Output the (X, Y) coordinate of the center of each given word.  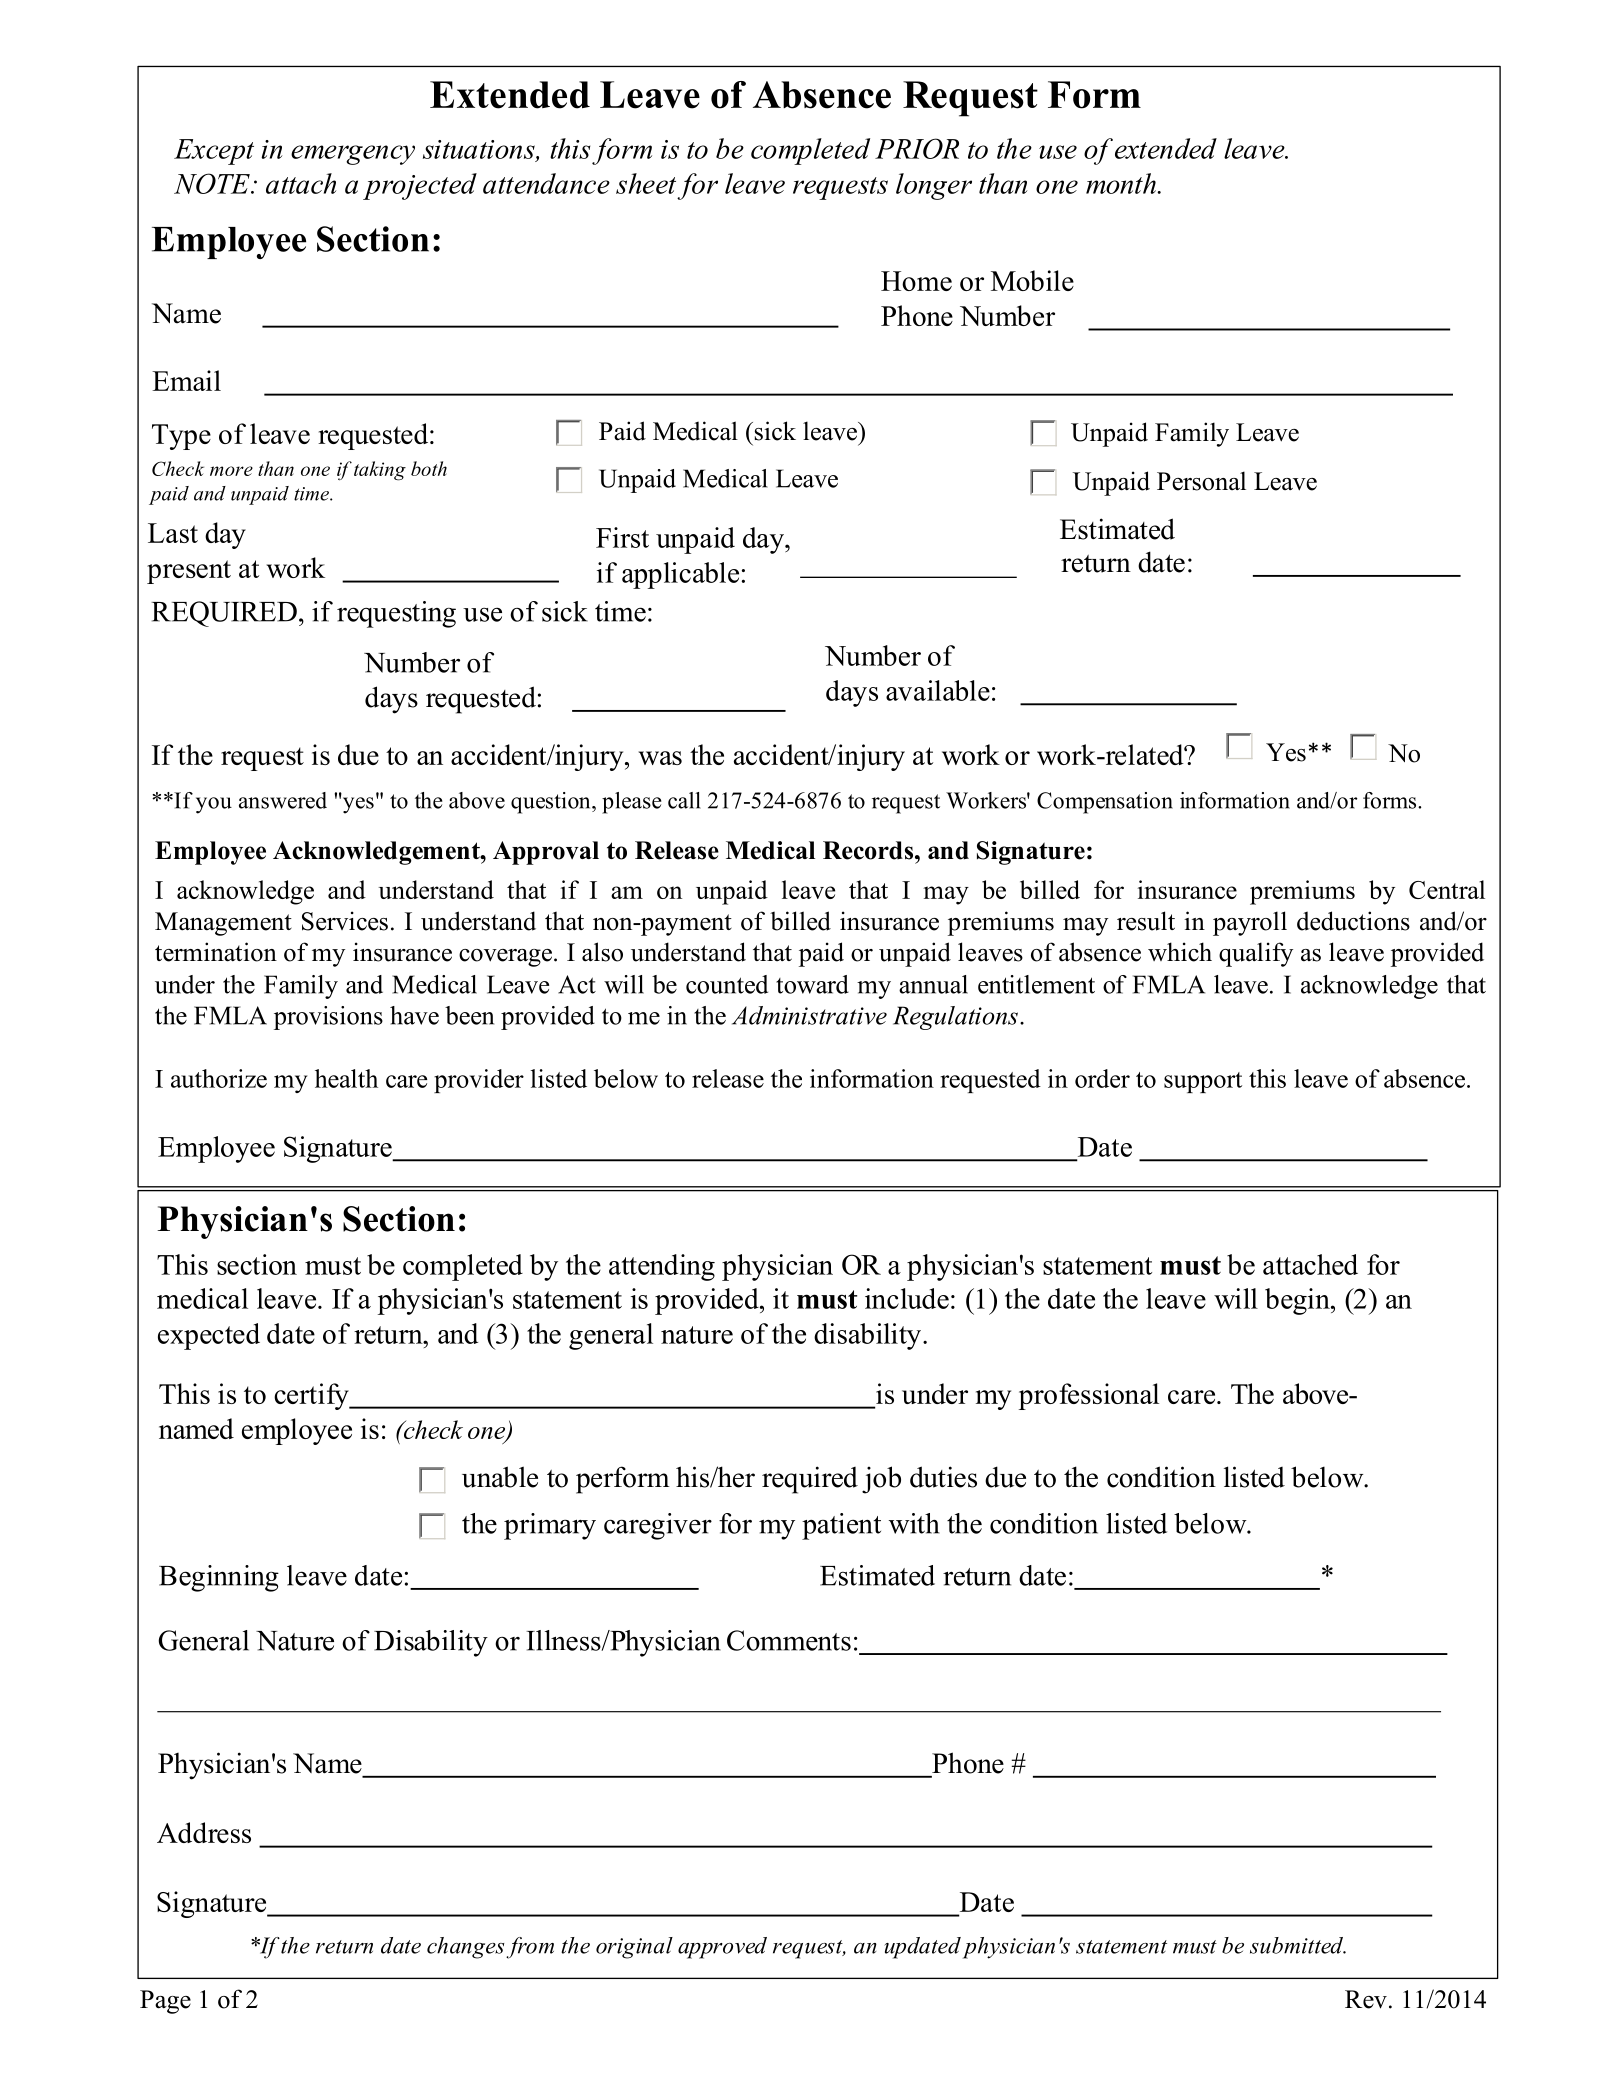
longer (934, 186)
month (1122, 183)
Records (868, 850)
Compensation (1105, 803)
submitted (1297, 1945)
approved (722, 1948)
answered (283, 800)
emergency (353, 155)
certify (312, 1396)
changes (465, 1948)
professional (1089, 1396)
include (907, 1298)
